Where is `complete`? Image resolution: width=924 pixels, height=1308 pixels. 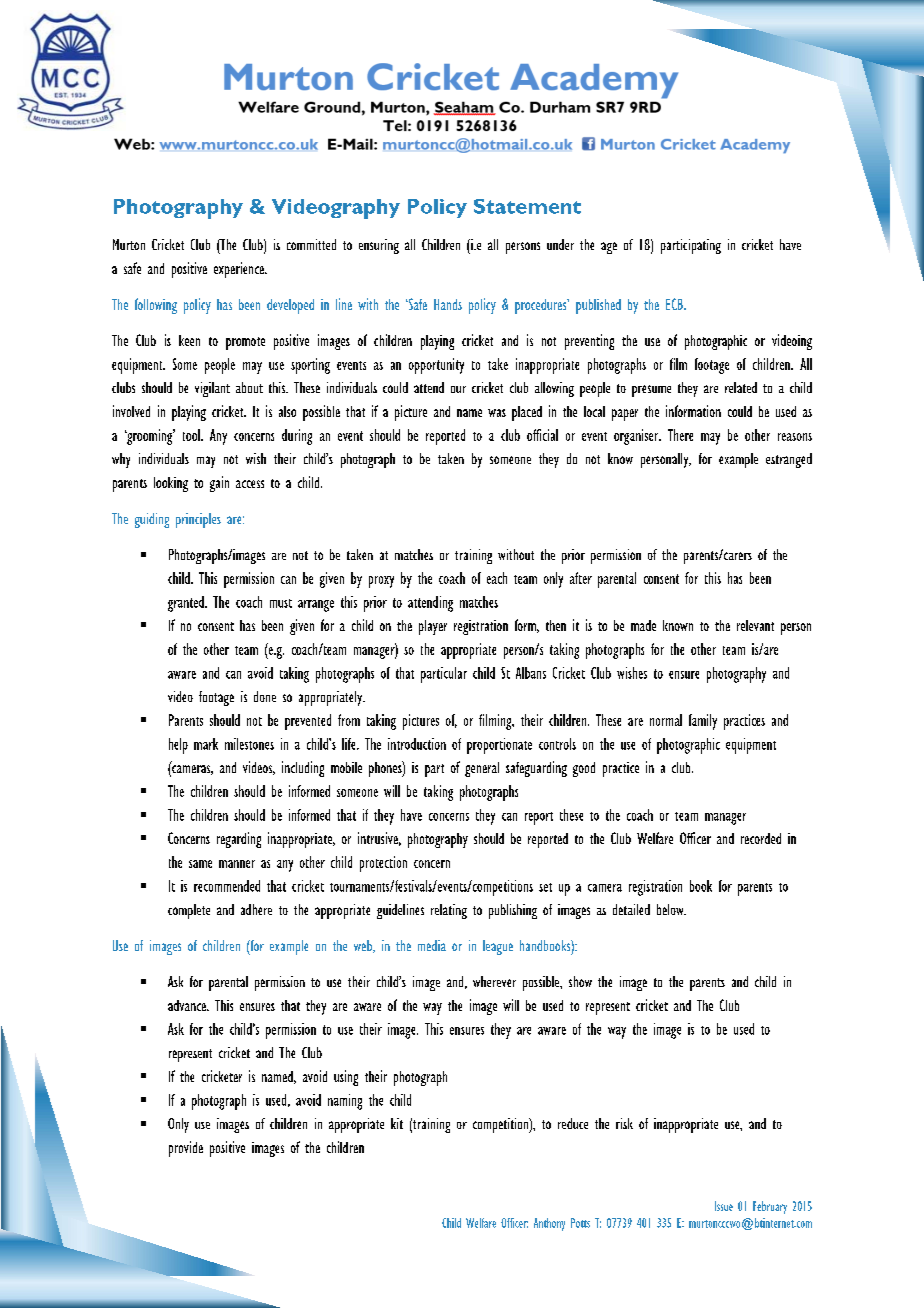 complete is located at coordinates (189, 911).
